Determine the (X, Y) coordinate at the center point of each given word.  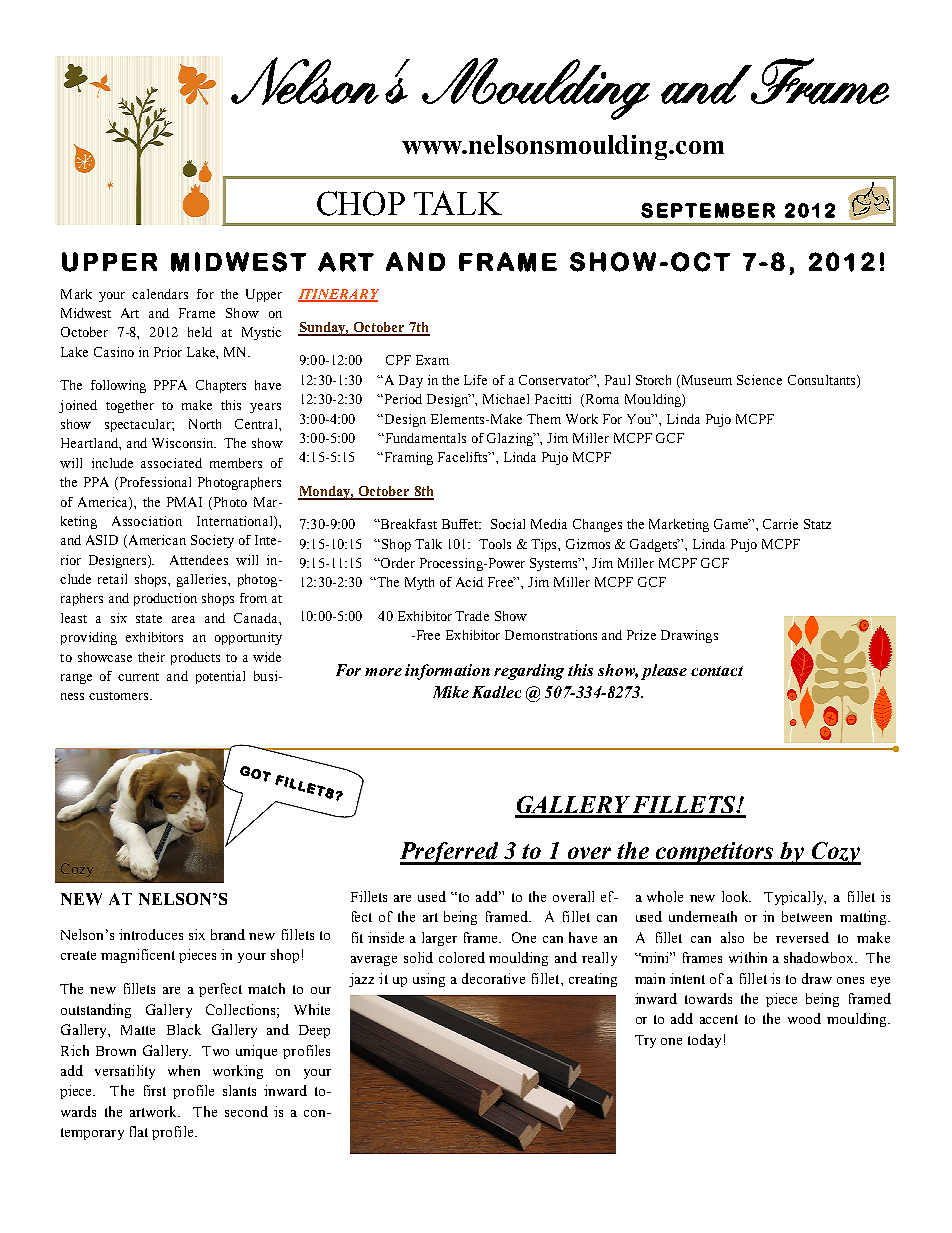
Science (759, 380)
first (155, 1090)
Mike (451, 692)
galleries (203, 580)
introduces (151, 934)
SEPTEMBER (708, 210)
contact (717, 671)
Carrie (780, 524)
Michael (506, 399)
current (138, 677)
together (130, 406)
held (200, 332)
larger (439, 939)
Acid (469, 582)
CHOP (361, 203)
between (807, 916)
